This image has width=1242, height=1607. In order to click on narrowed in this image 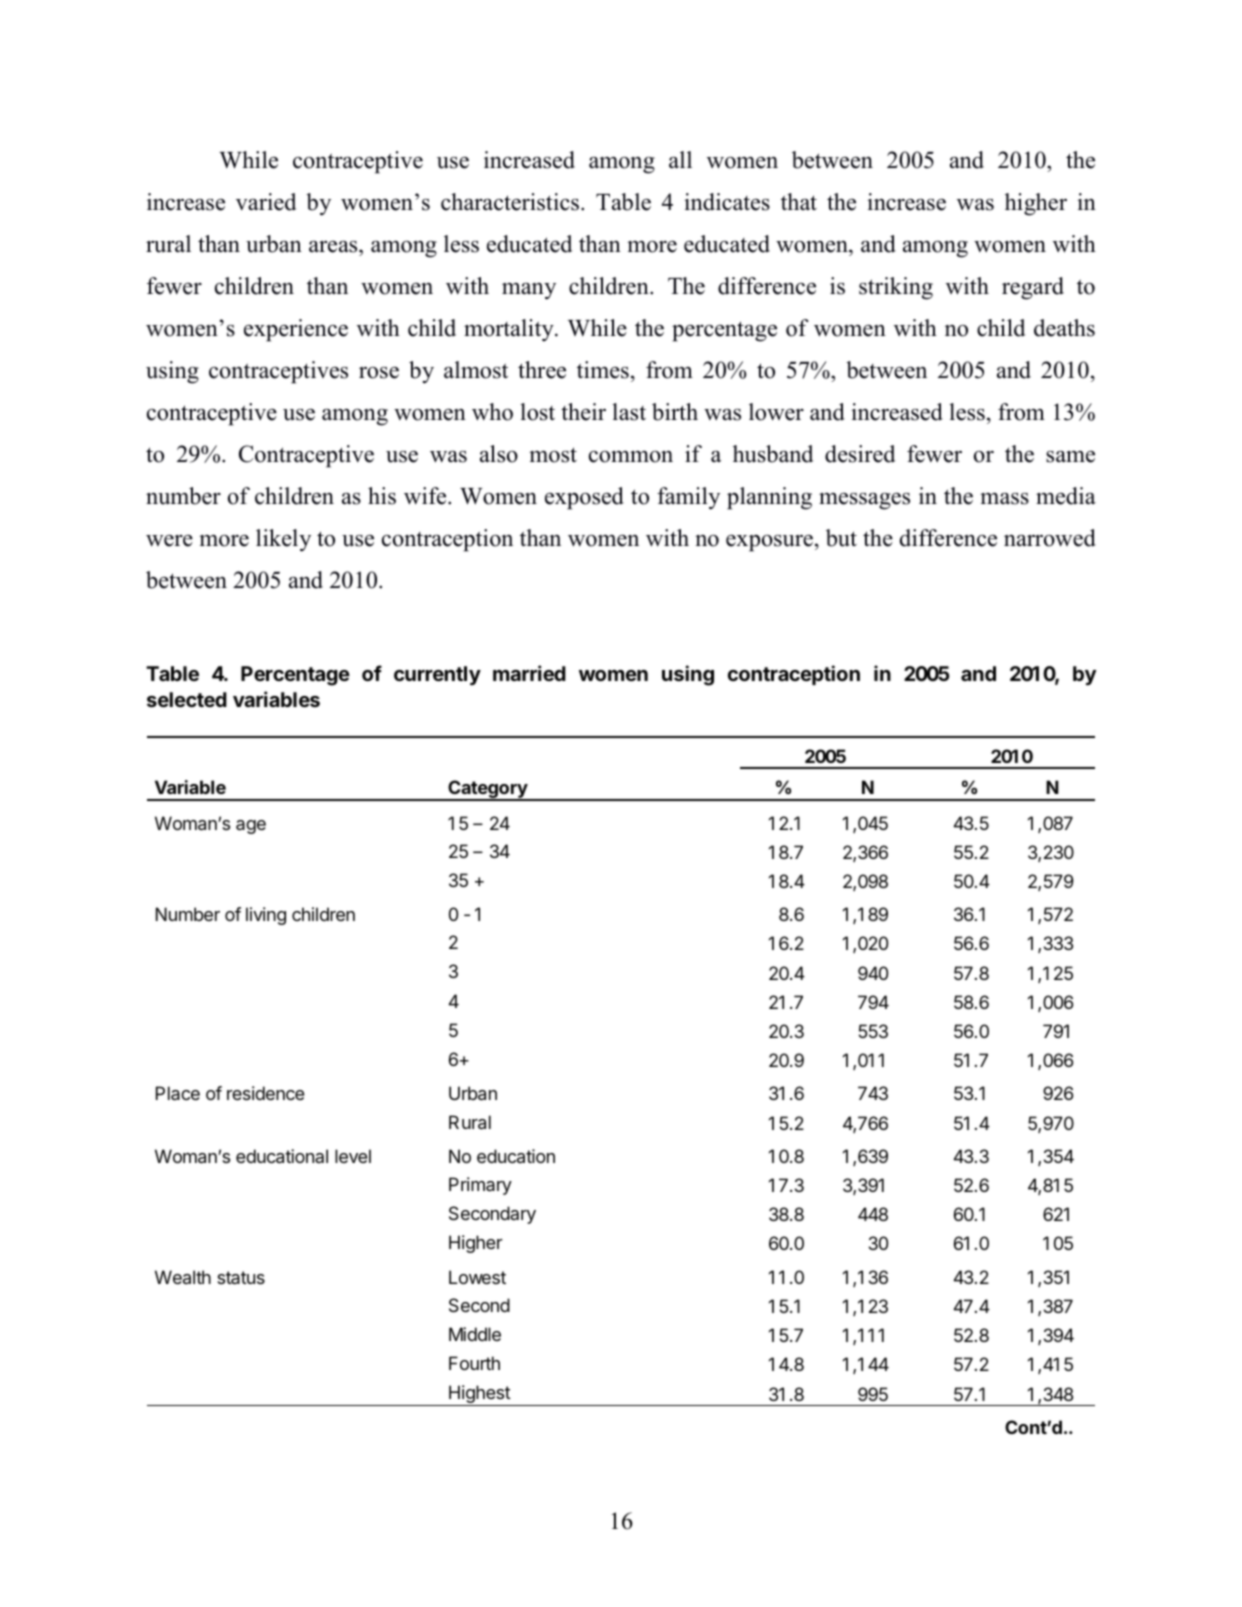, I will do `click(1050, 538)`.
